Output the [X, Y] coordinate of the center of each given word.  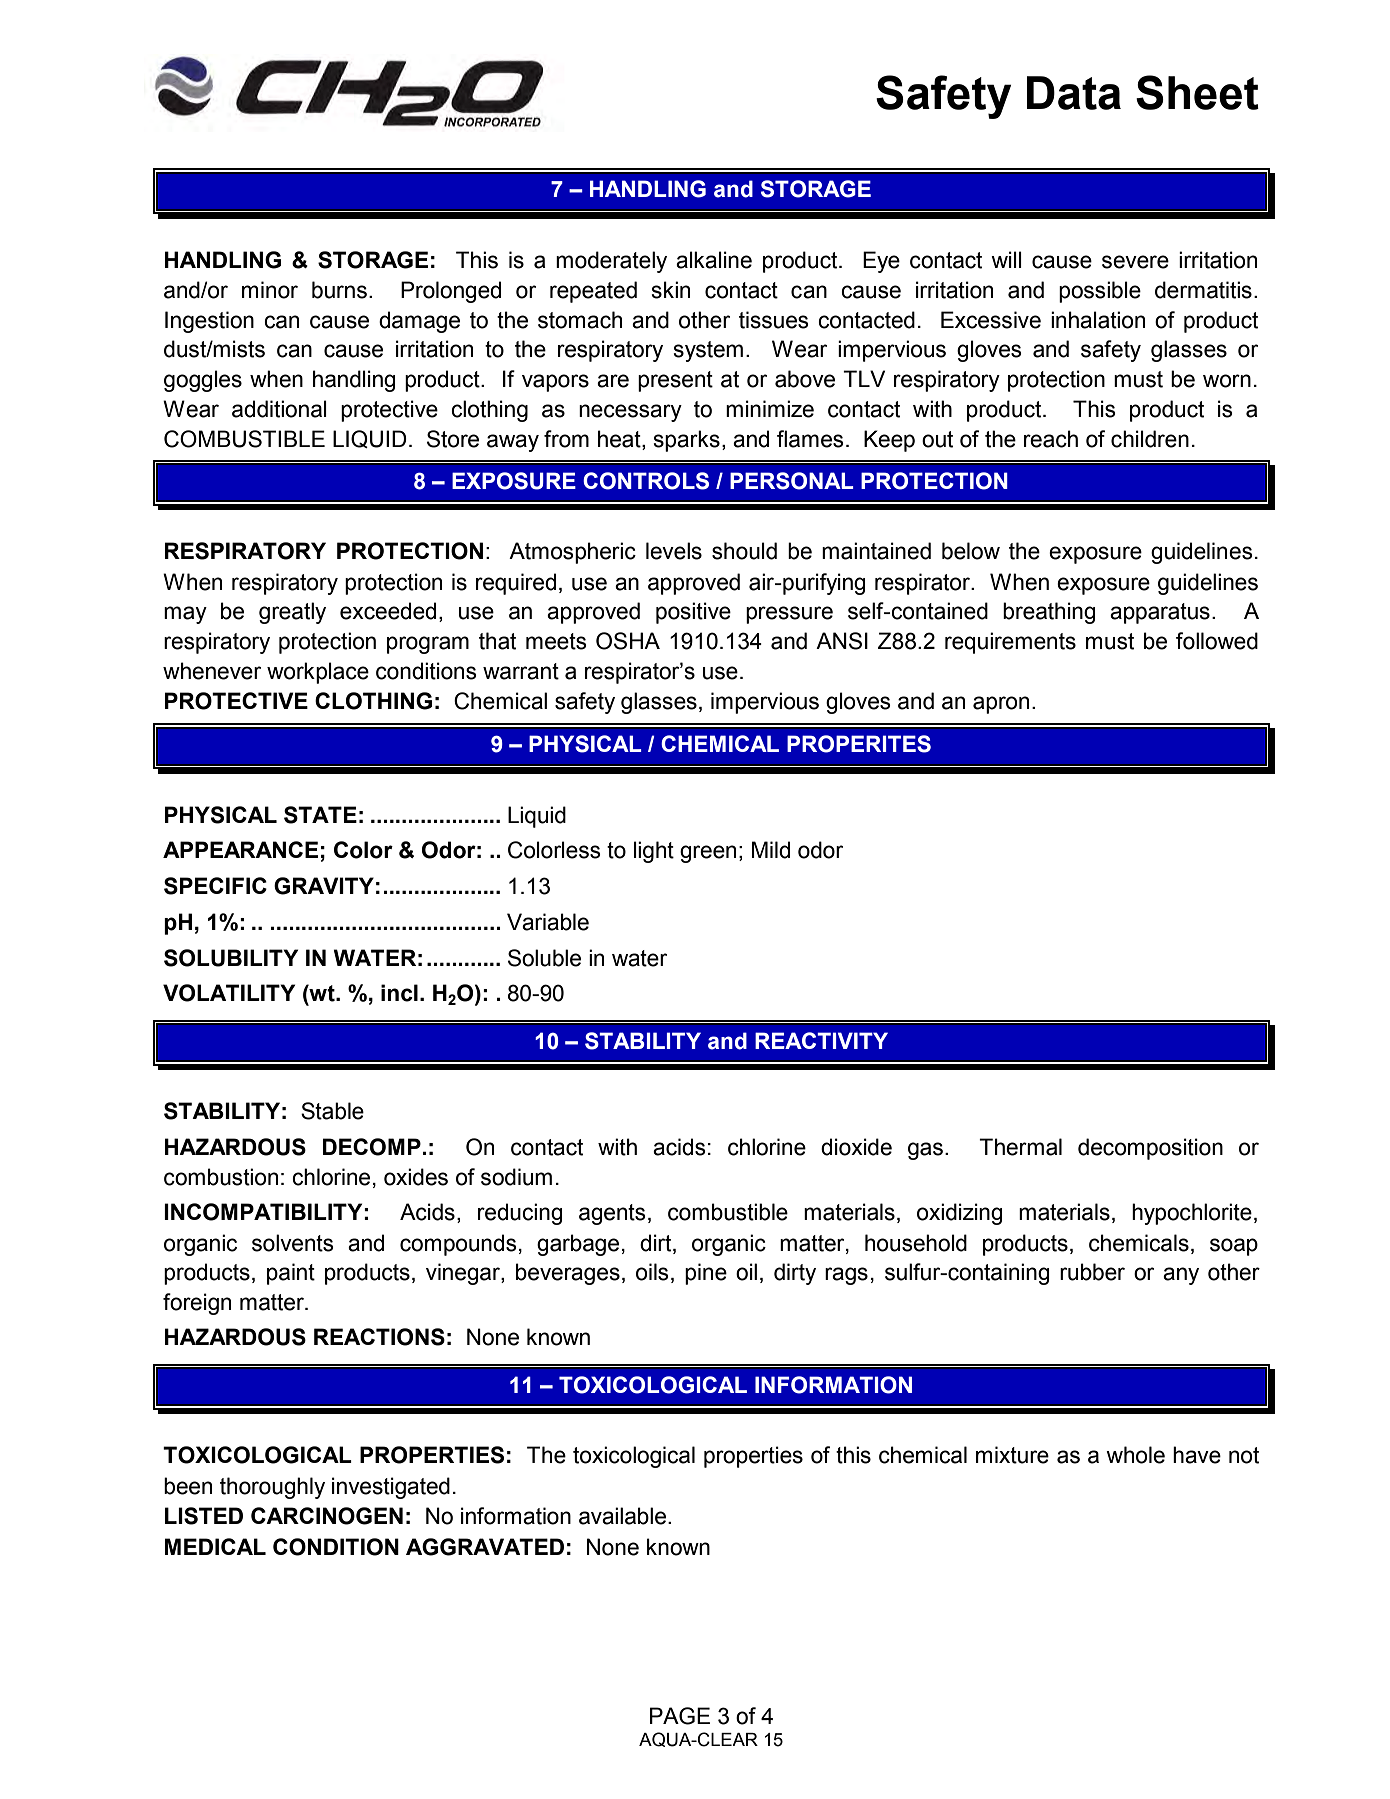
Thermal [1020, 1147]
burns [339, 290]
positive [693, 613]
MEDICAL [215, 1546]
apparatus [1160, 613]
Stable [332, 1111]
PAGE [680, 1716]
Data [1074, 93]
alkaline [714, 260]
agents [612, 1214]
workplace [318, 673]
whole [1135, 1455]
